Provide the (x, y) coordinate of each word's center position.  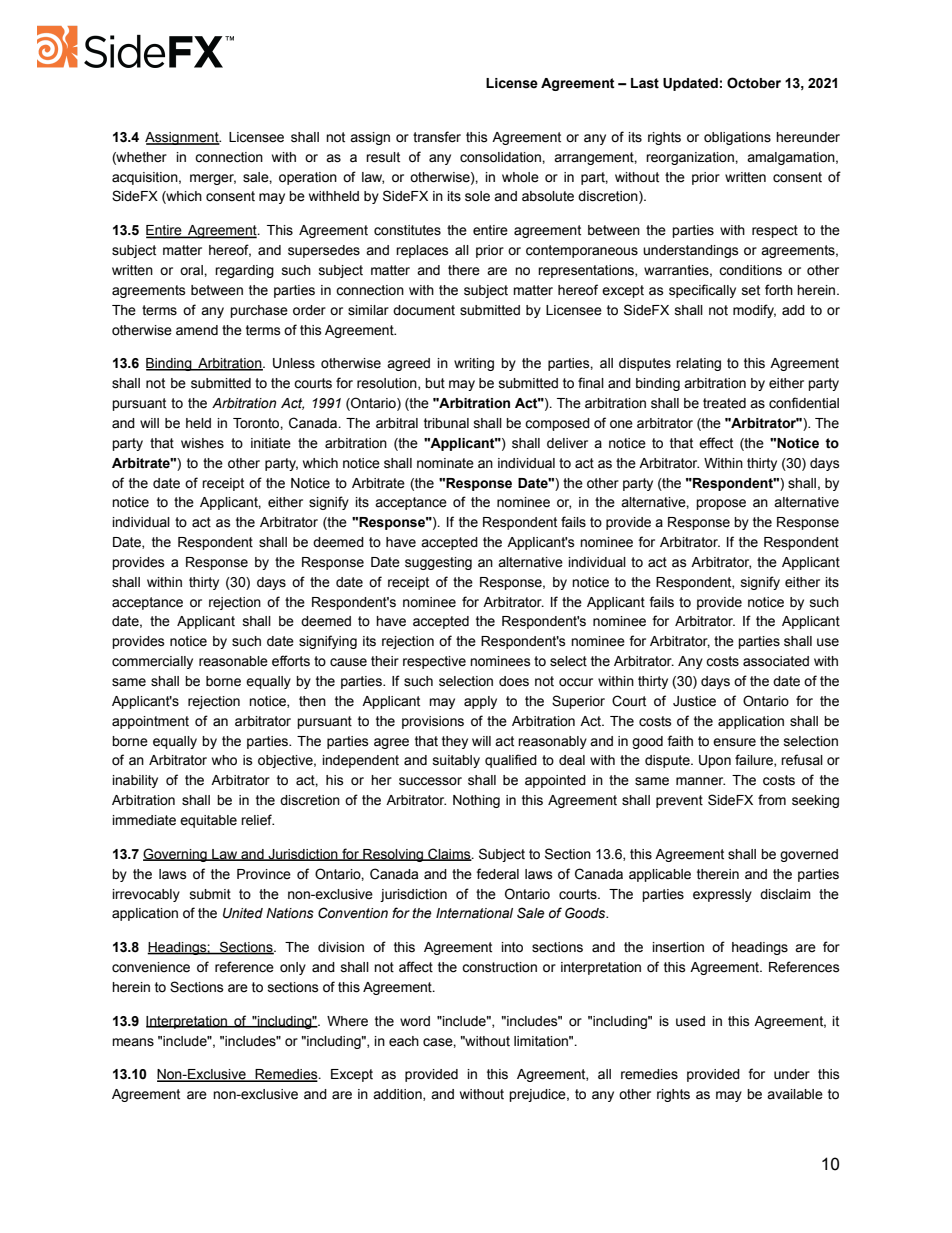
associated (776, 661)
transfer (437, 137)
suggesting (438, 563)
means (133, 1042)
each (404, 1041)
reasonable (233, 661)
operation (308, 178)
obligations (737, 138)
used (690, 1021)
